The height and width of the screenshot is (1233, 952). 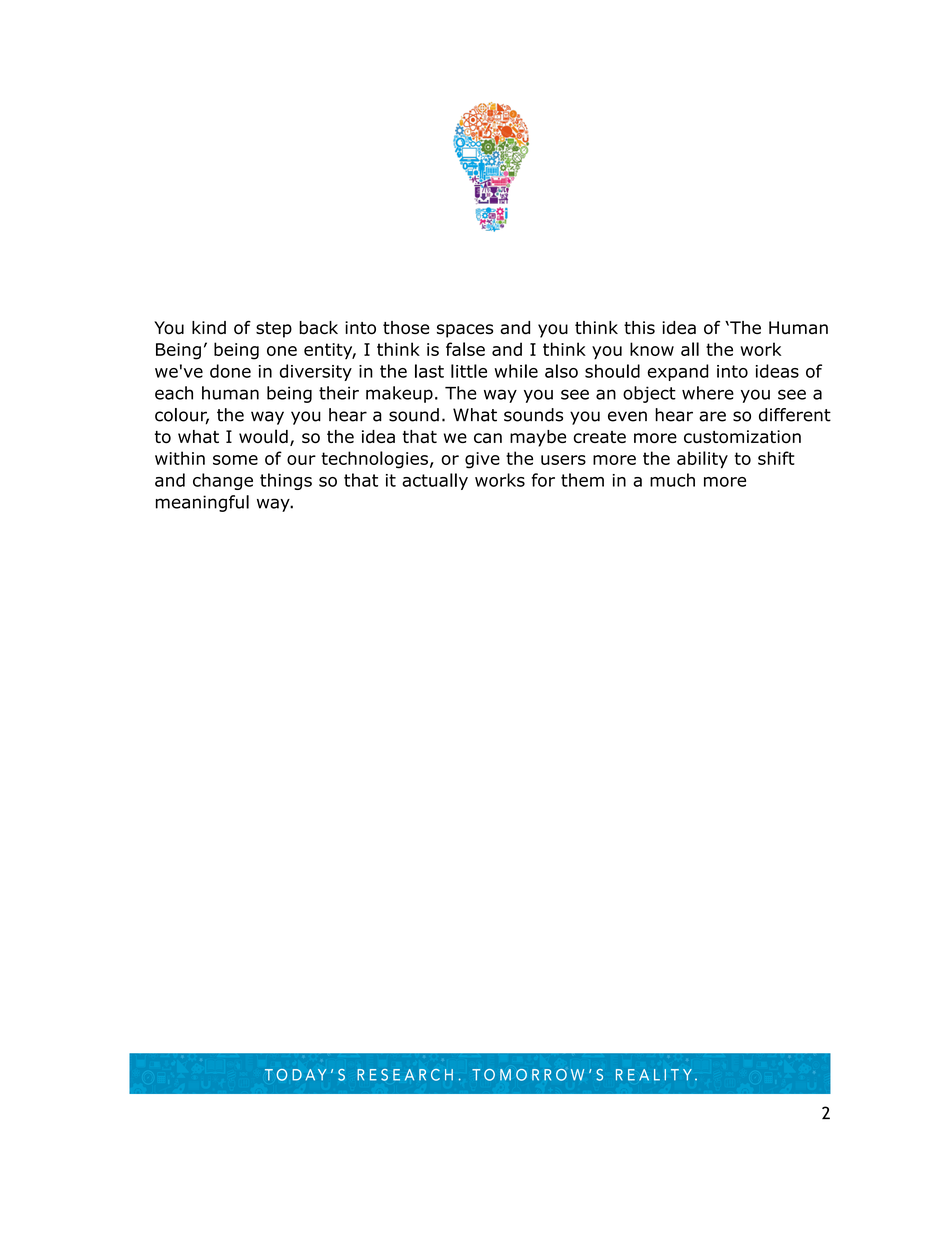 What do you see at coordinates (399, 394) in the screenshot?
I see `makeup` at bounding box center [399, 394].
